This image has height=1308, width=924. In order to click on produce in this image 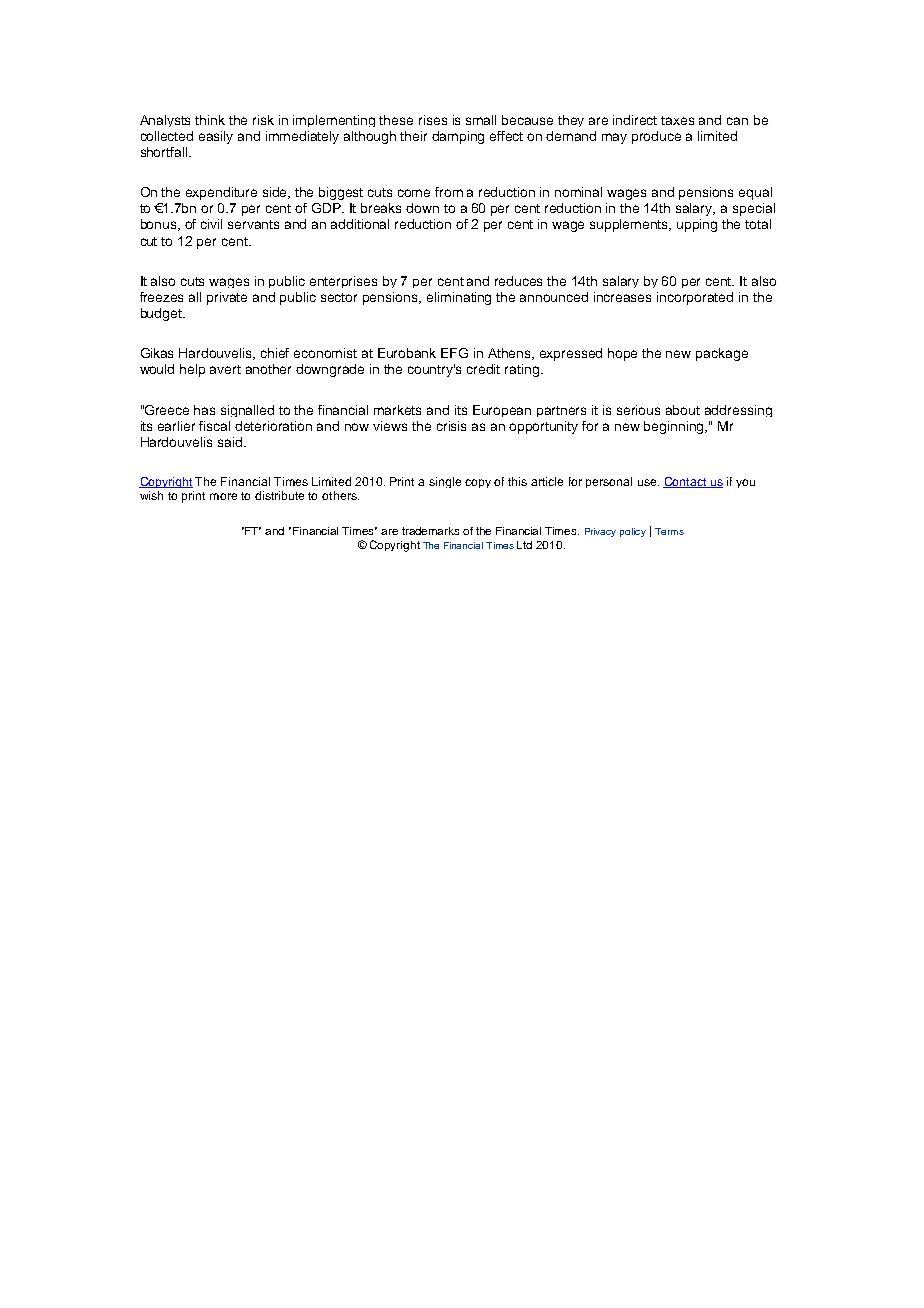, I will do `click(656, 137)`.
